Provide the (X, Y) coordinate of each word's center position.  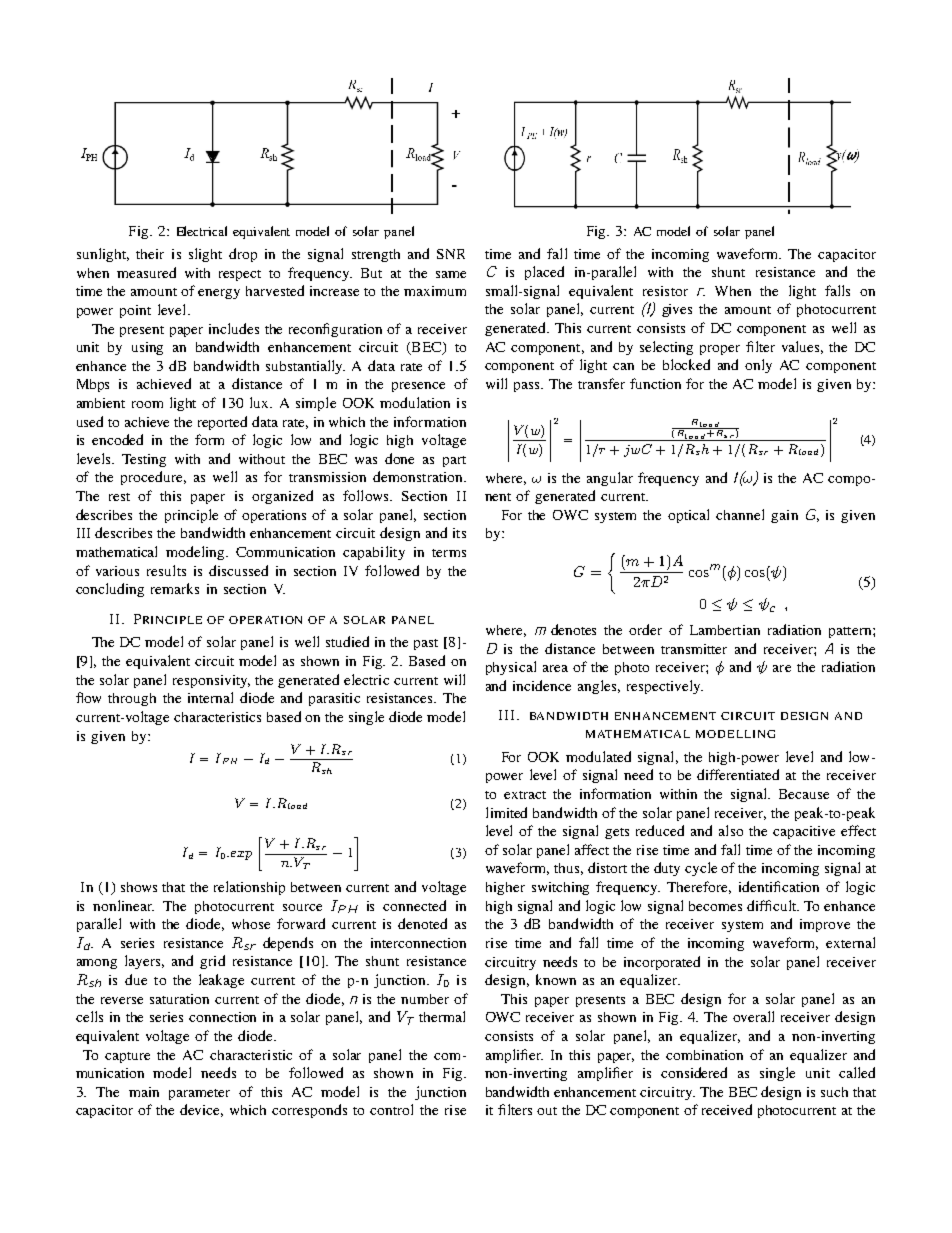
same (451, 274)
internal (210, 697)
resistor (665, 291)
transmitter (694, 649)
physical (511, 668)
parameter (199, 1094)
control (391, 1109)
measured (146, 272)
